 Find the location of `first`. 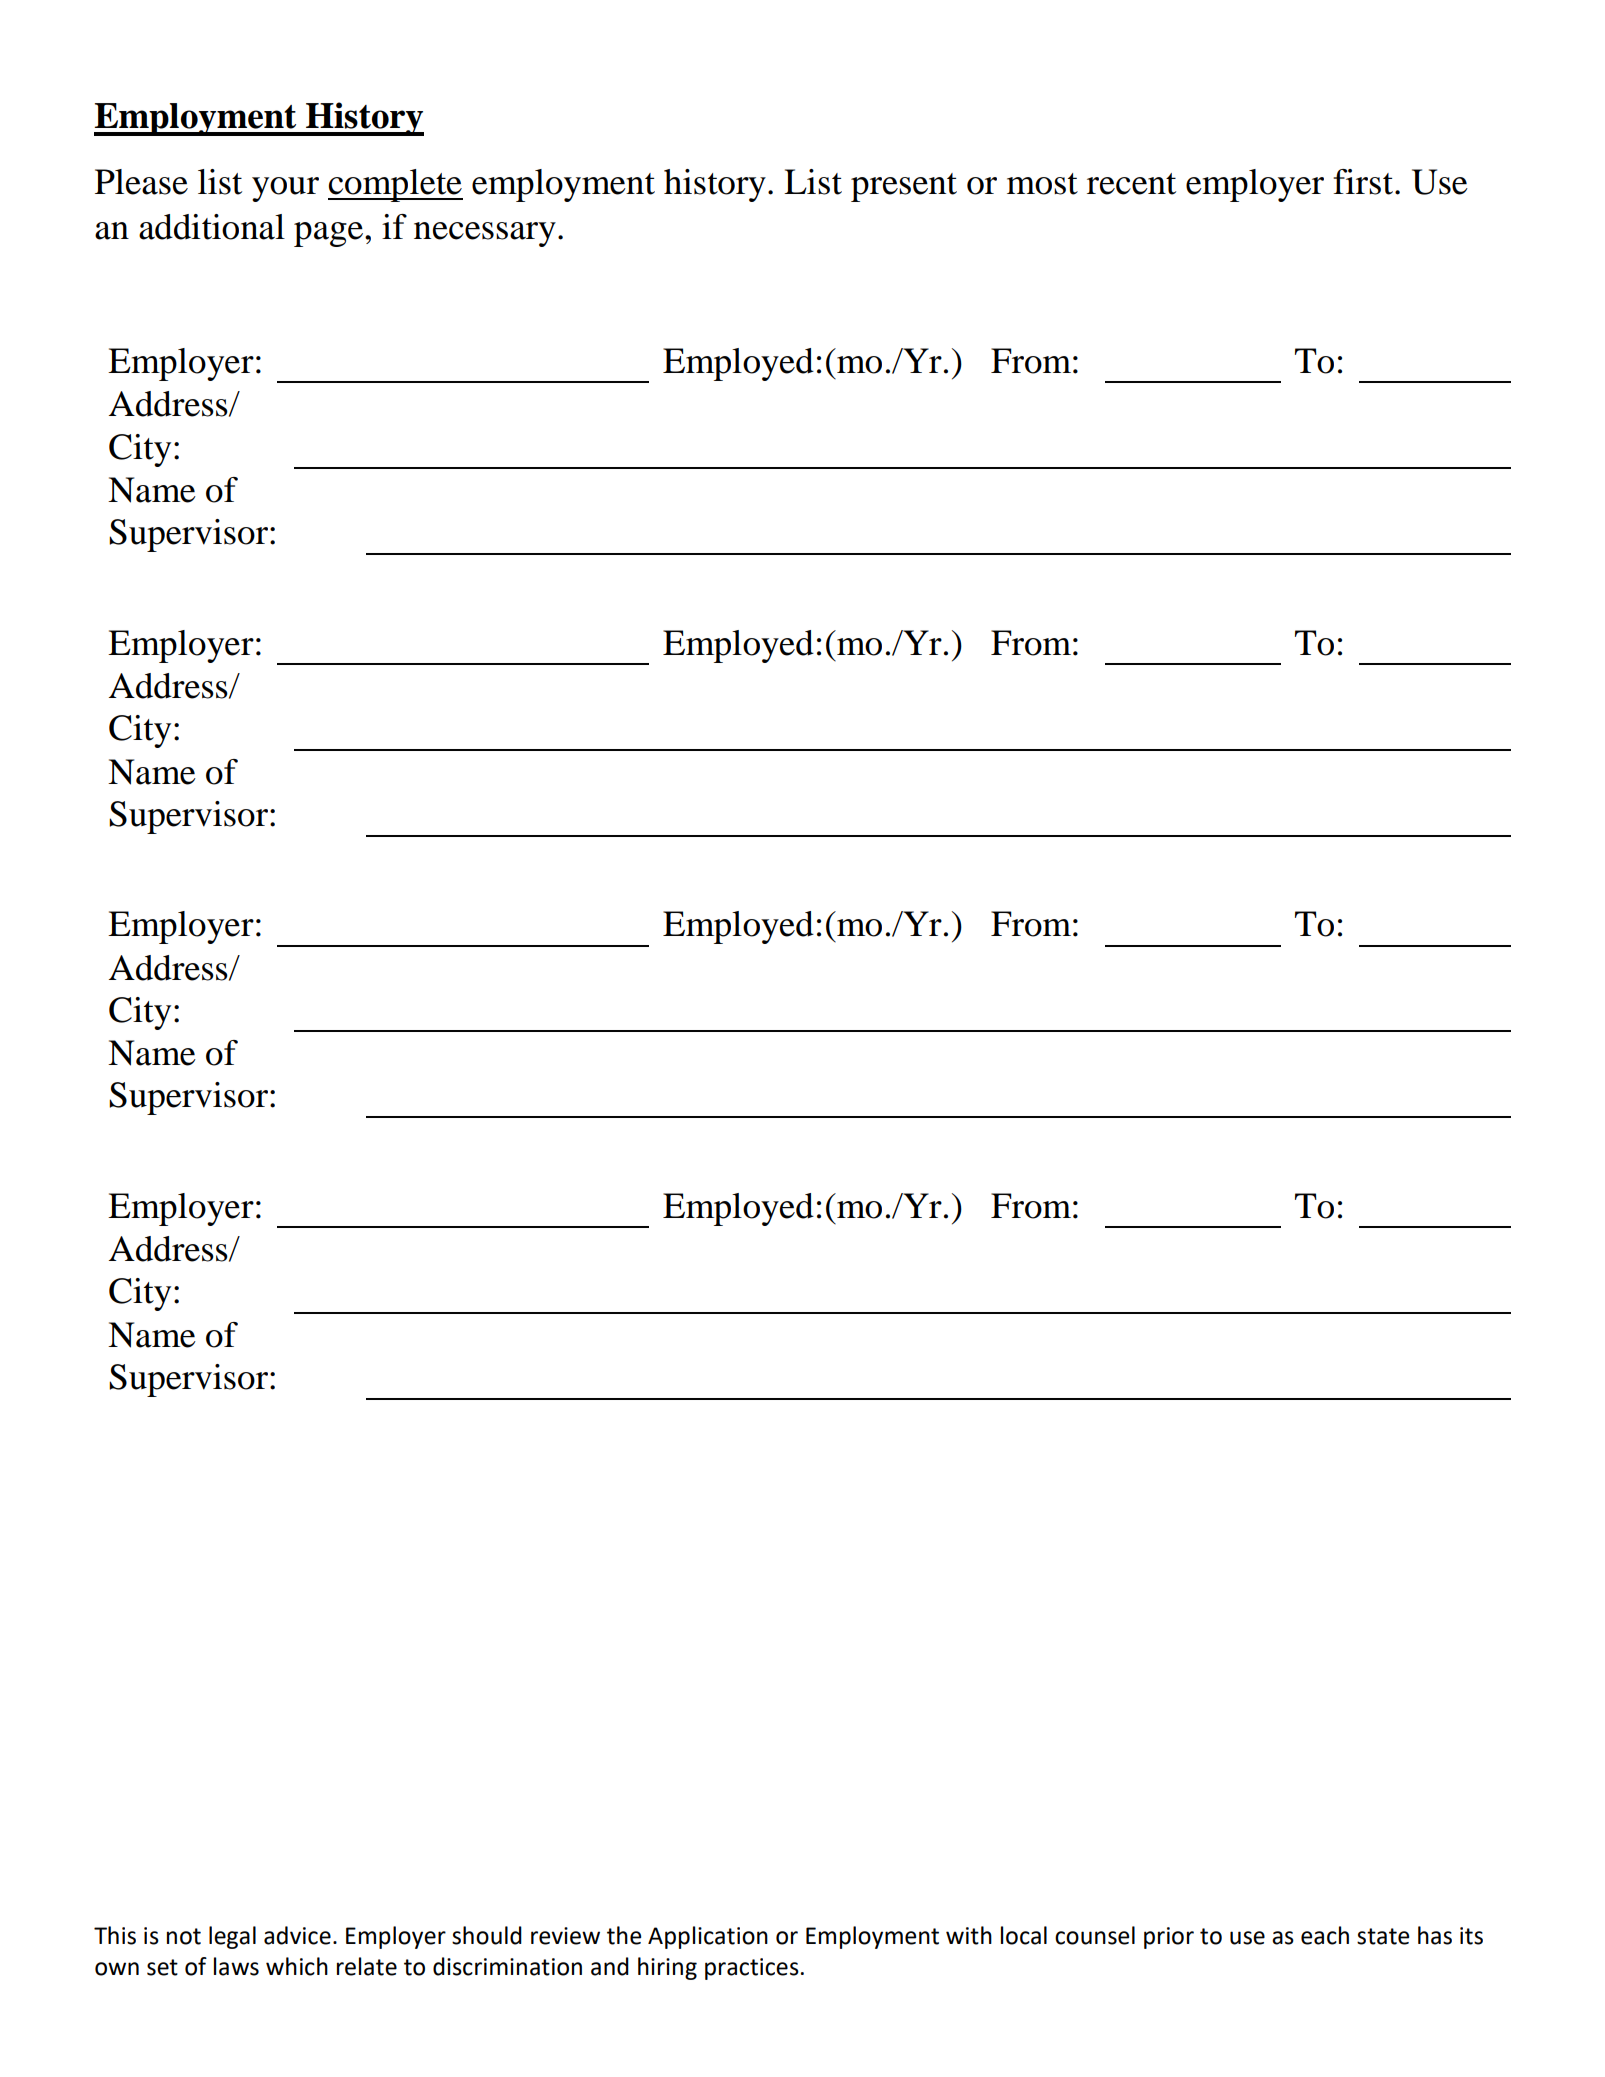

first is located at coordinates (1363, 182).
